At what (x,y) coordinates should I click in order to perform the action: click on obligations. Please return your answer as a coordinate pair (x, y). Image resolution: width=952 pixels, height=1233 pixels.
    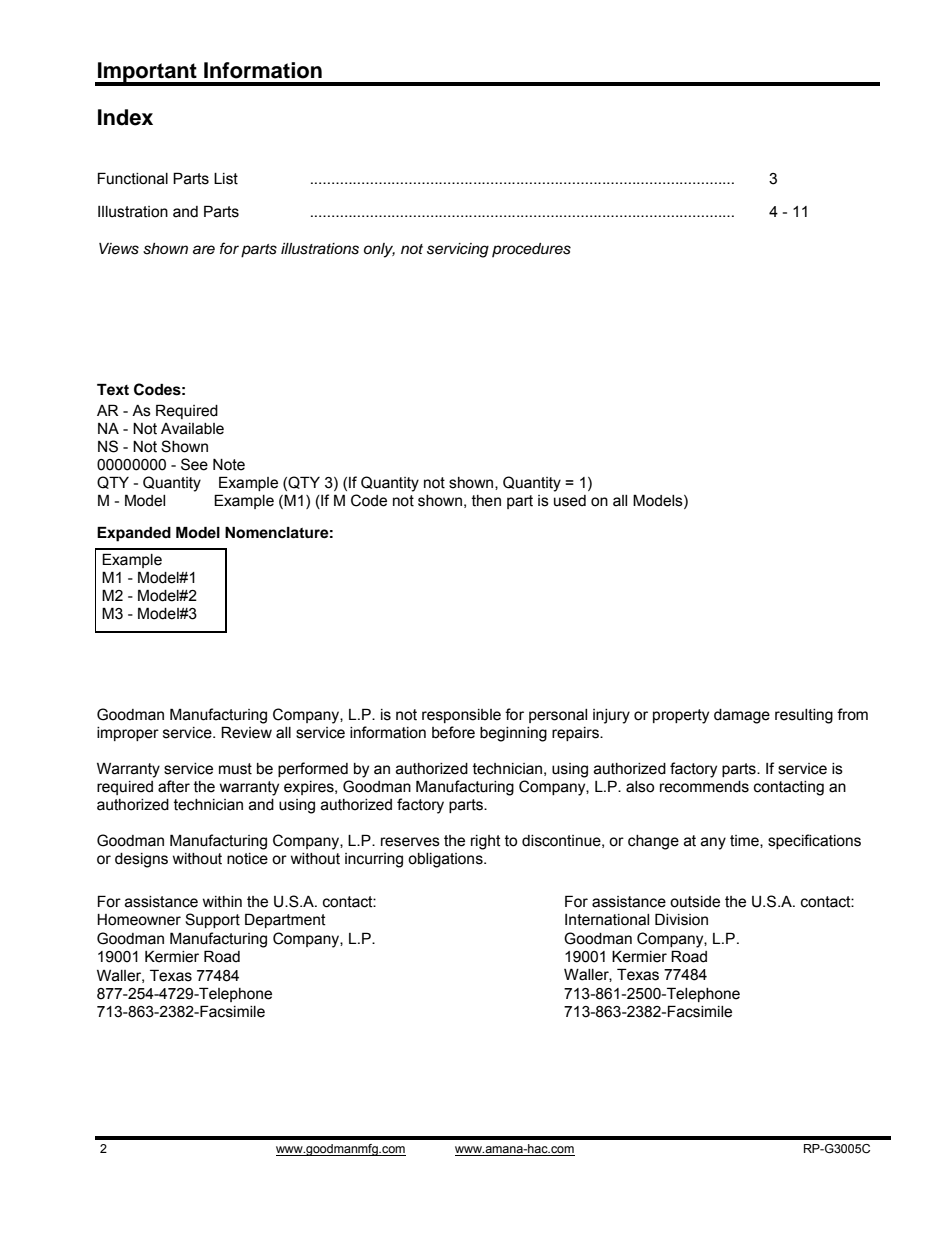
    Looking at the image, I should click on (446, 860).
